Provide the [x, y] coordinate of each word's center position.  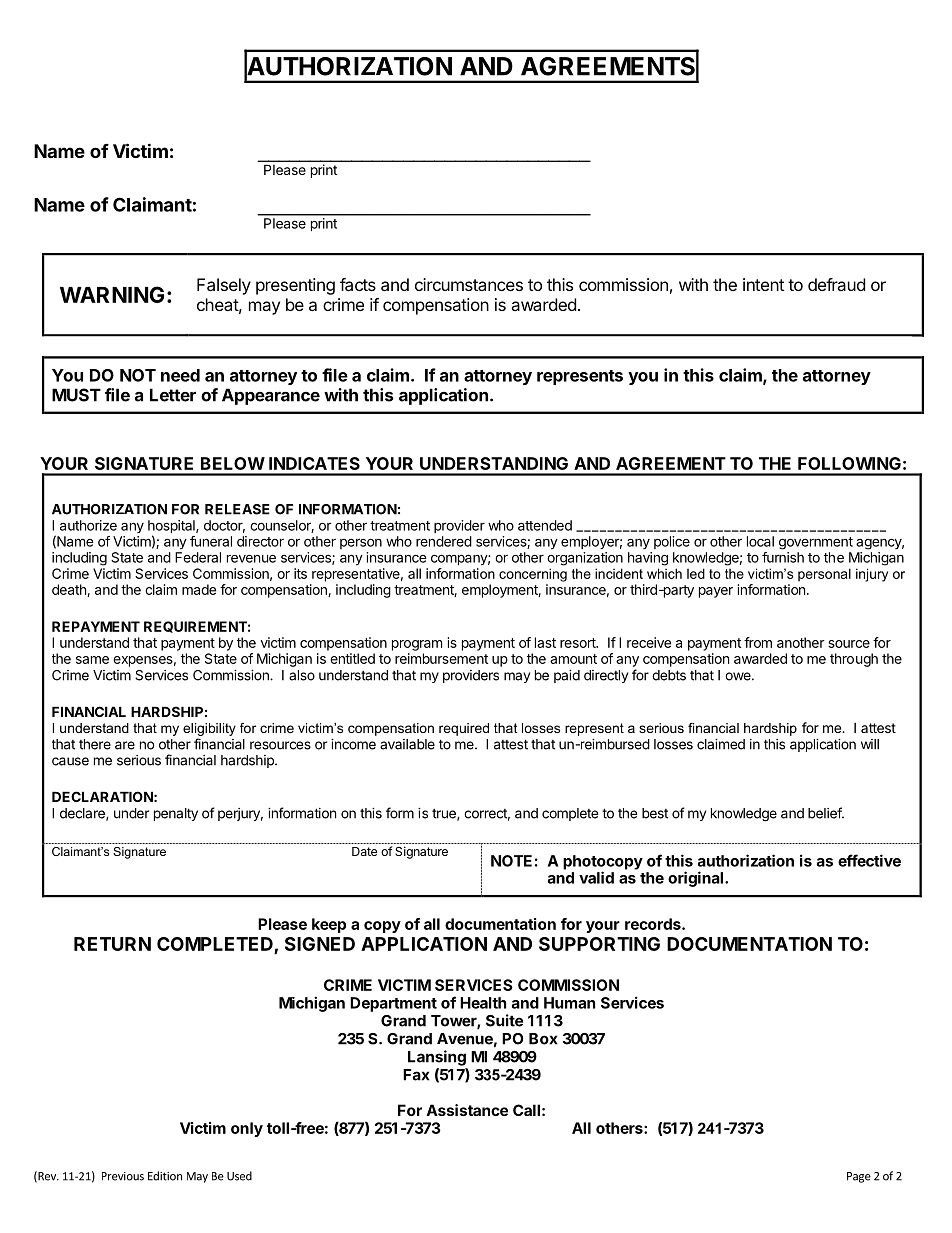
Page [859, 1177]
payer [716, 592]
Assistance [467, 1110]
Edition [165, 1176]
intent [763, 284]
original [697, 879]
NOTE [511, 861]
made [199, 589]
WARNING [112, 294]
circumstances [469, 284]
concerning [533, 575]
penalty [176, 814]
